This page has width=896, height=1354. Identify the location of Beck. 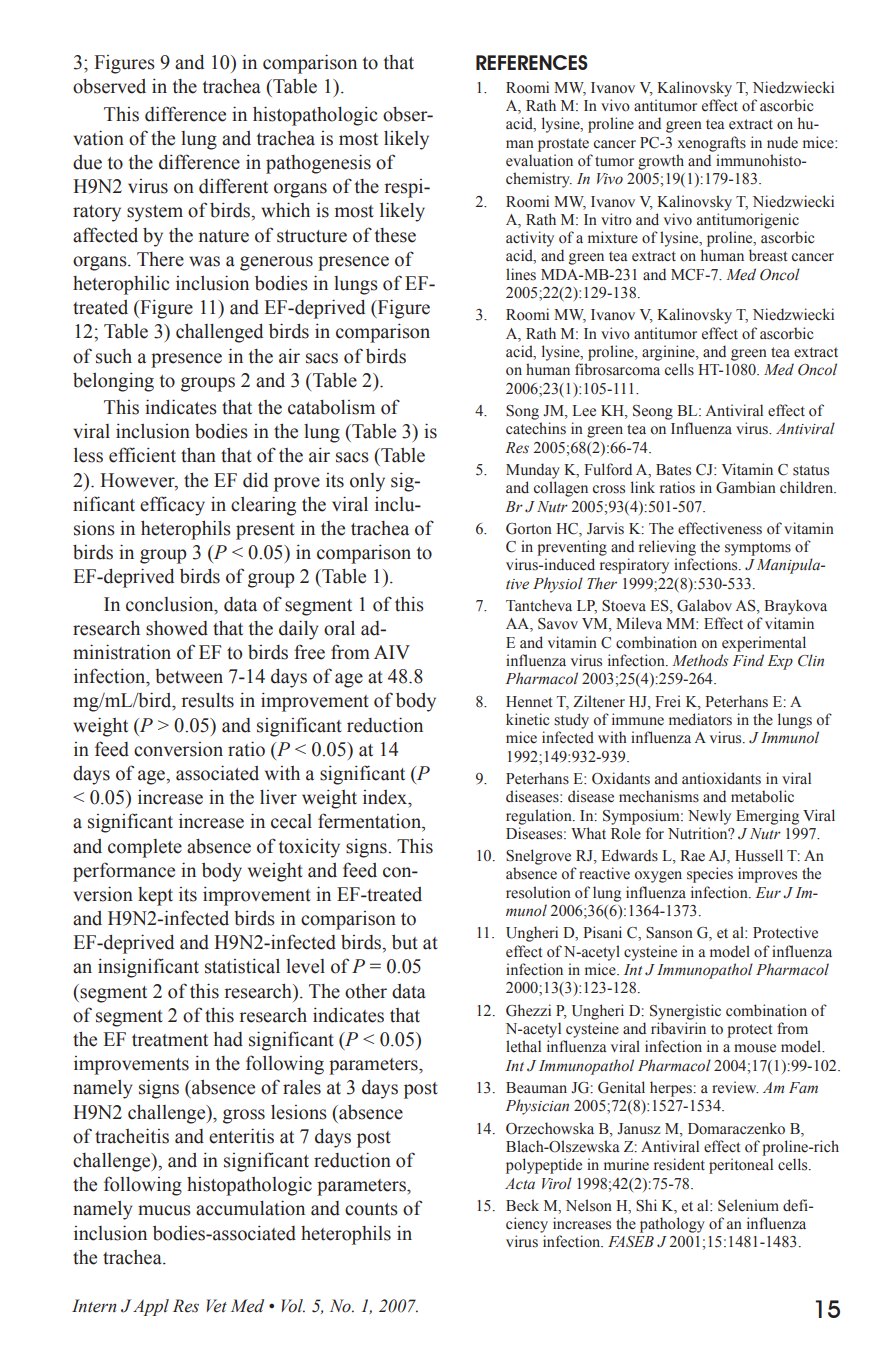
(522, 1205).
